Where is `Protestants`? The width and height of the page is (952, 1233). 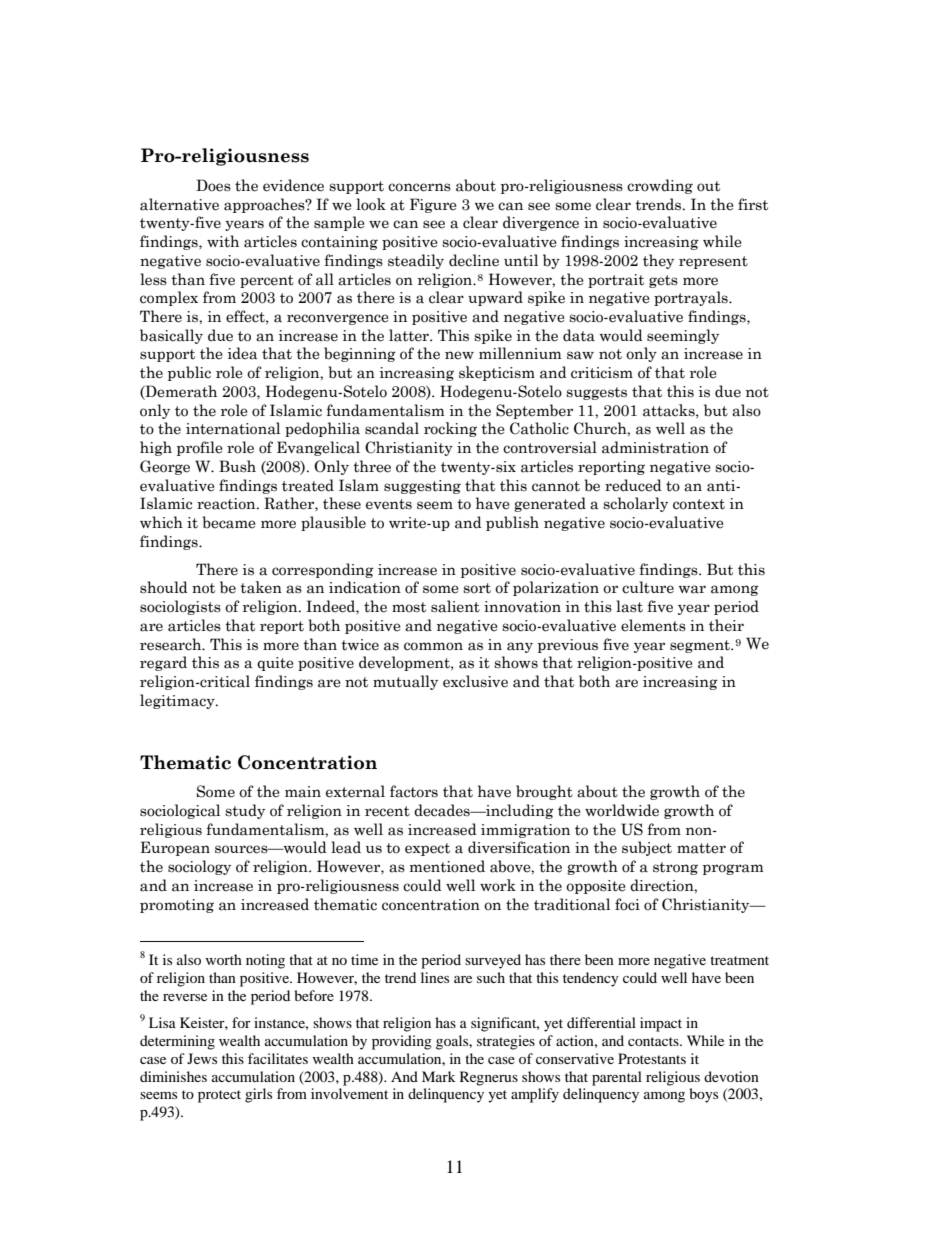 Protestants is located at coordinates (652, 1058).
